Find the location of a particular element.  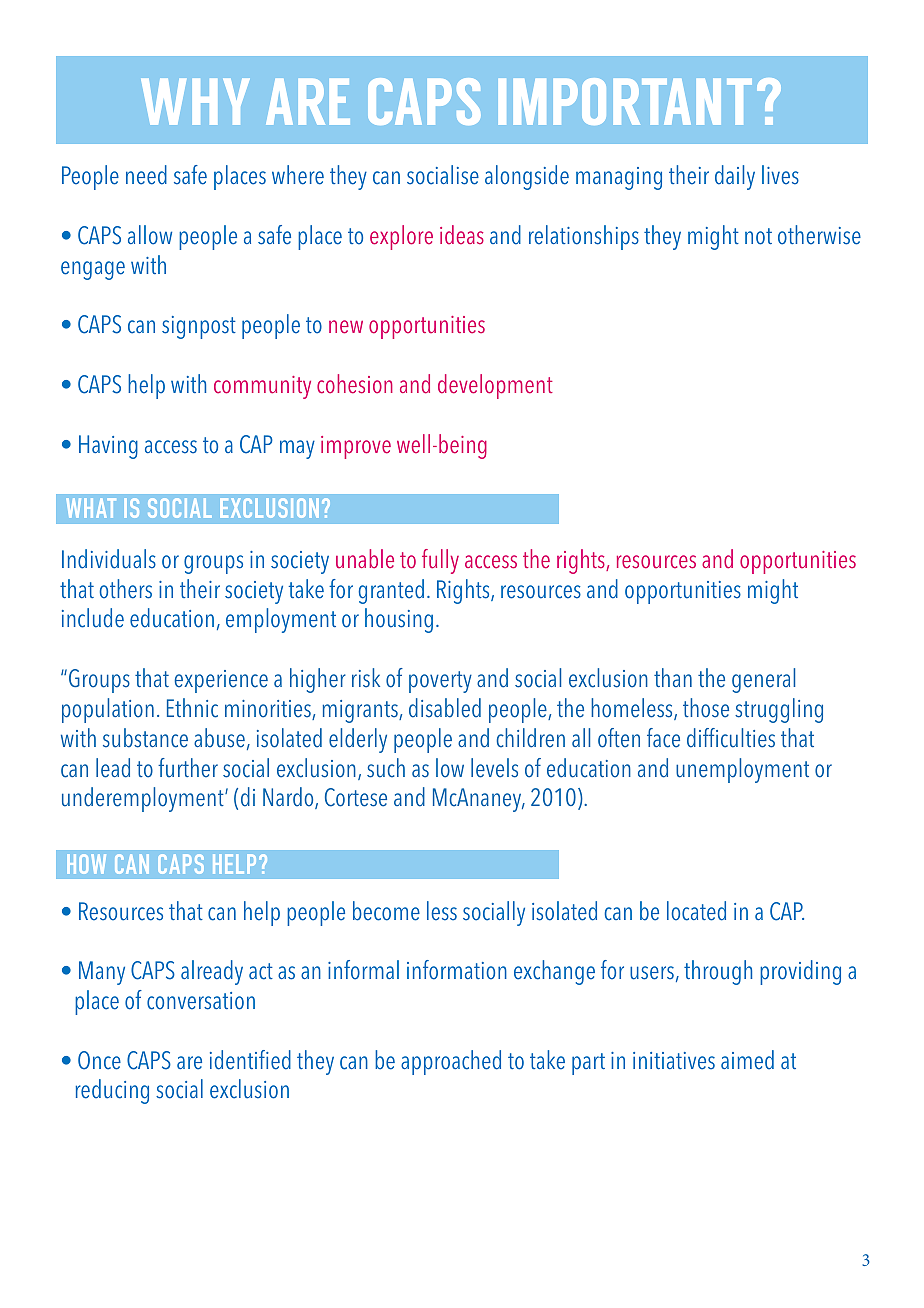

further is located at coordinates (188, 768).
